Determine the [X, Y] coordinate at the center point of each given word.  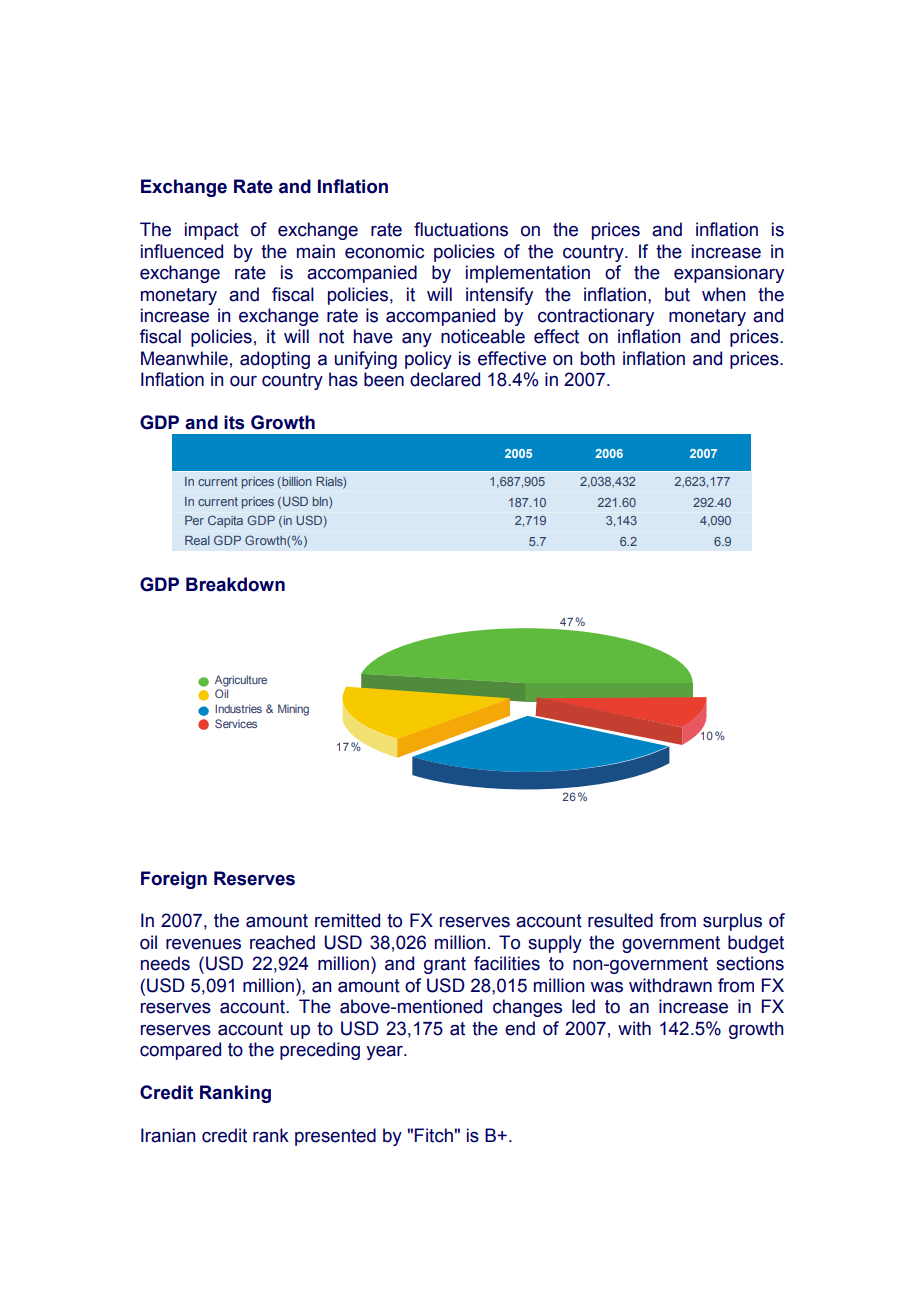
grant [445, 965]
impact [212, 231]
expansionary [729, 274]
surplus [732, 922]
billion [296, 481]
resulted [620, 920]
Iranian [168, 1135]
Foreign [174, 880]
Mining [293, 710]
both [598, 358]
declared [445, 379]
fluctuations [461, 229]
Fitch [434, 1135]
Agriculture [241, 681]
